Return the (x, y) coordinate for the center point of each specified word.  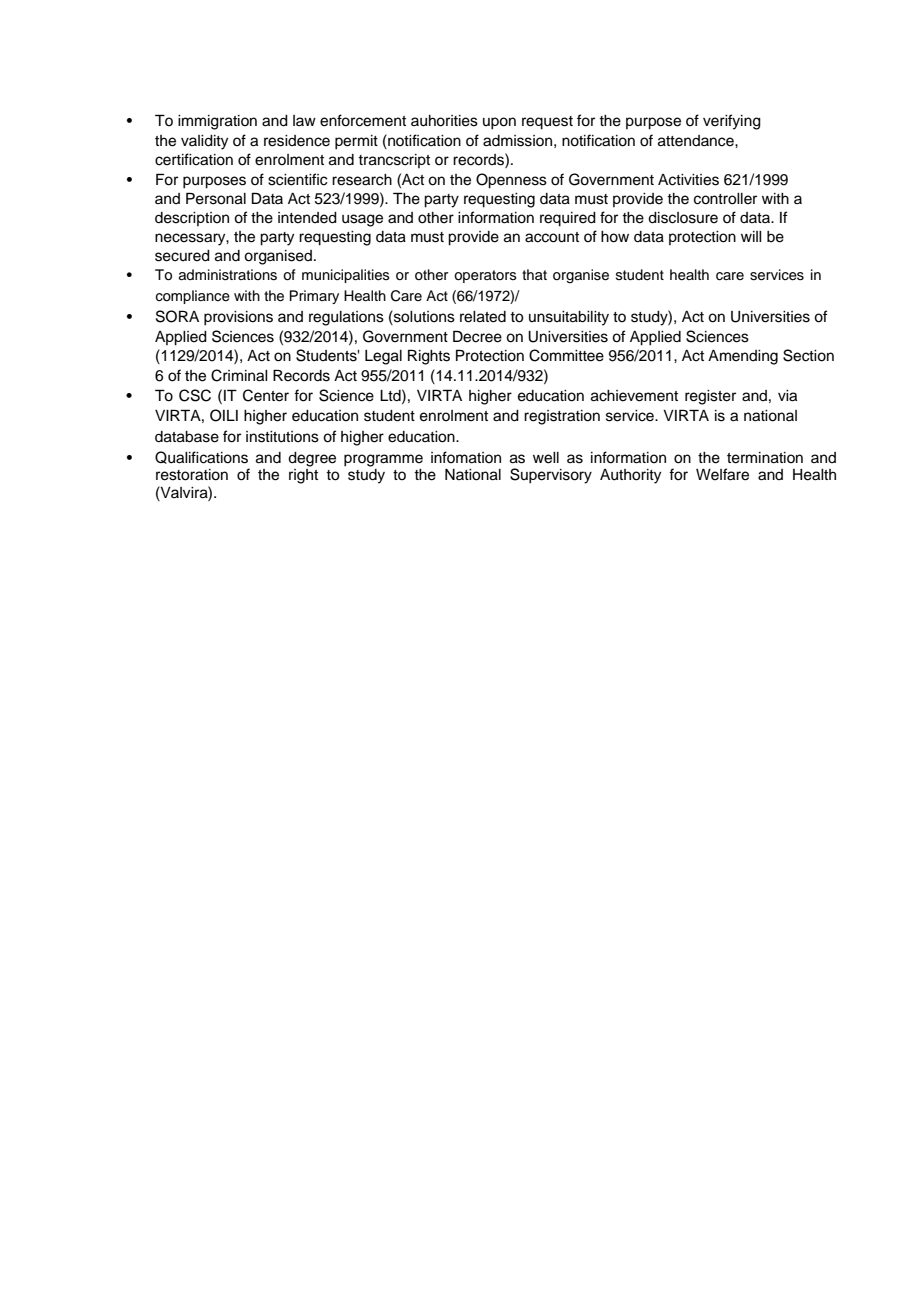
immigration (217, 122)
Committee (566, 355)
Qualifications (201, 457)
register (710, 397)
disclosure (683, 218)
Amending (743, 357)
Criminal (239, 375)
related (483, 317)
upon (499, 123)
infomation (466, 457)
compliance (193, 297)
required (568, 219)
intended (307, 218)
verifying (732, 122)
